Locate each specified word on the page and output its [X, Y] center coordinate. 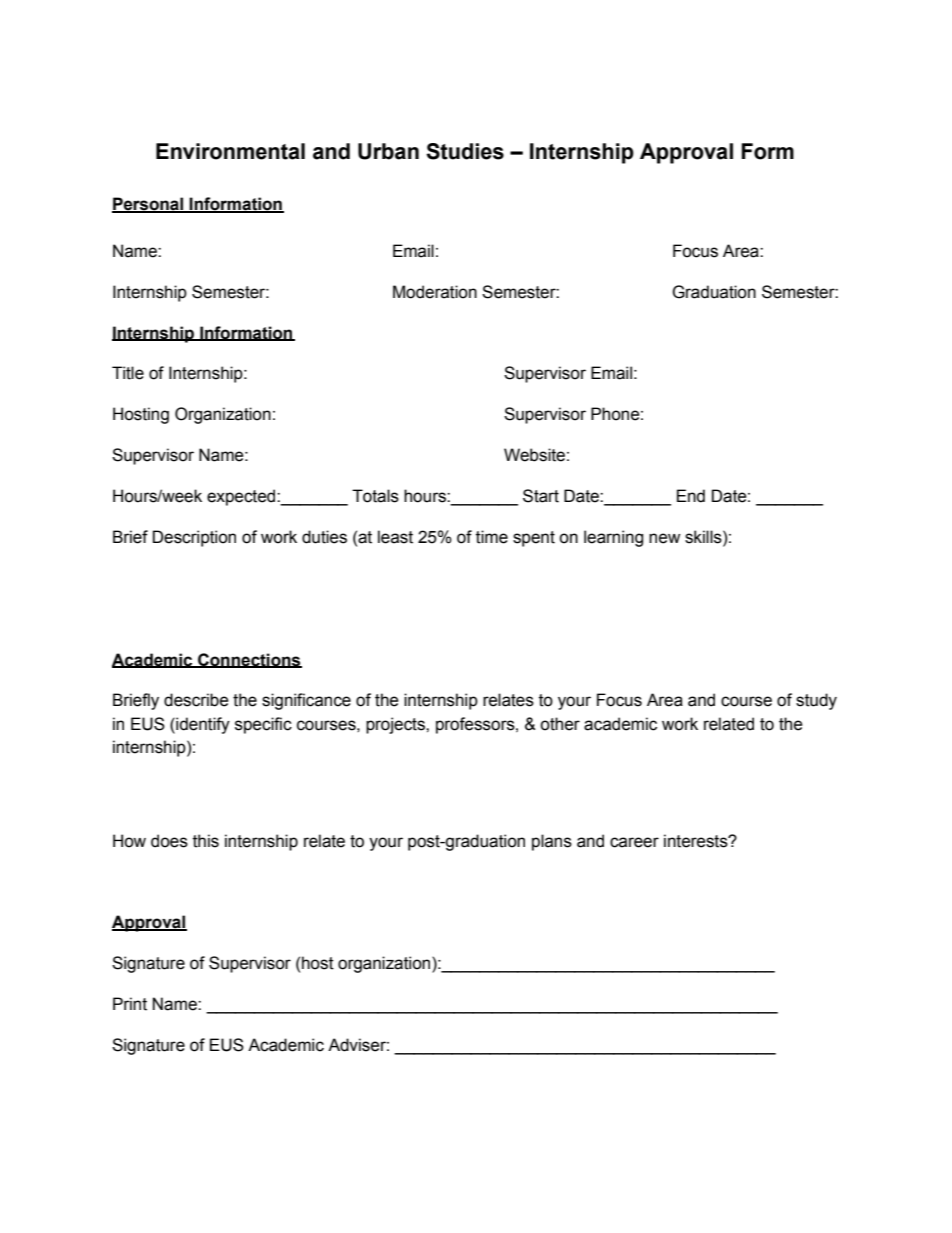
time [492, 537]
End [691, 496]
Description [194, 538]
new [664, 538]
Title [128, 373]
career [634, 842]
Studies [465, 151]
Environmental [230, 151]
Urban [388, 151]
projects [396, 725]
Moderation [435, 292]
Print [130, 1004]
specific [263, 725]
